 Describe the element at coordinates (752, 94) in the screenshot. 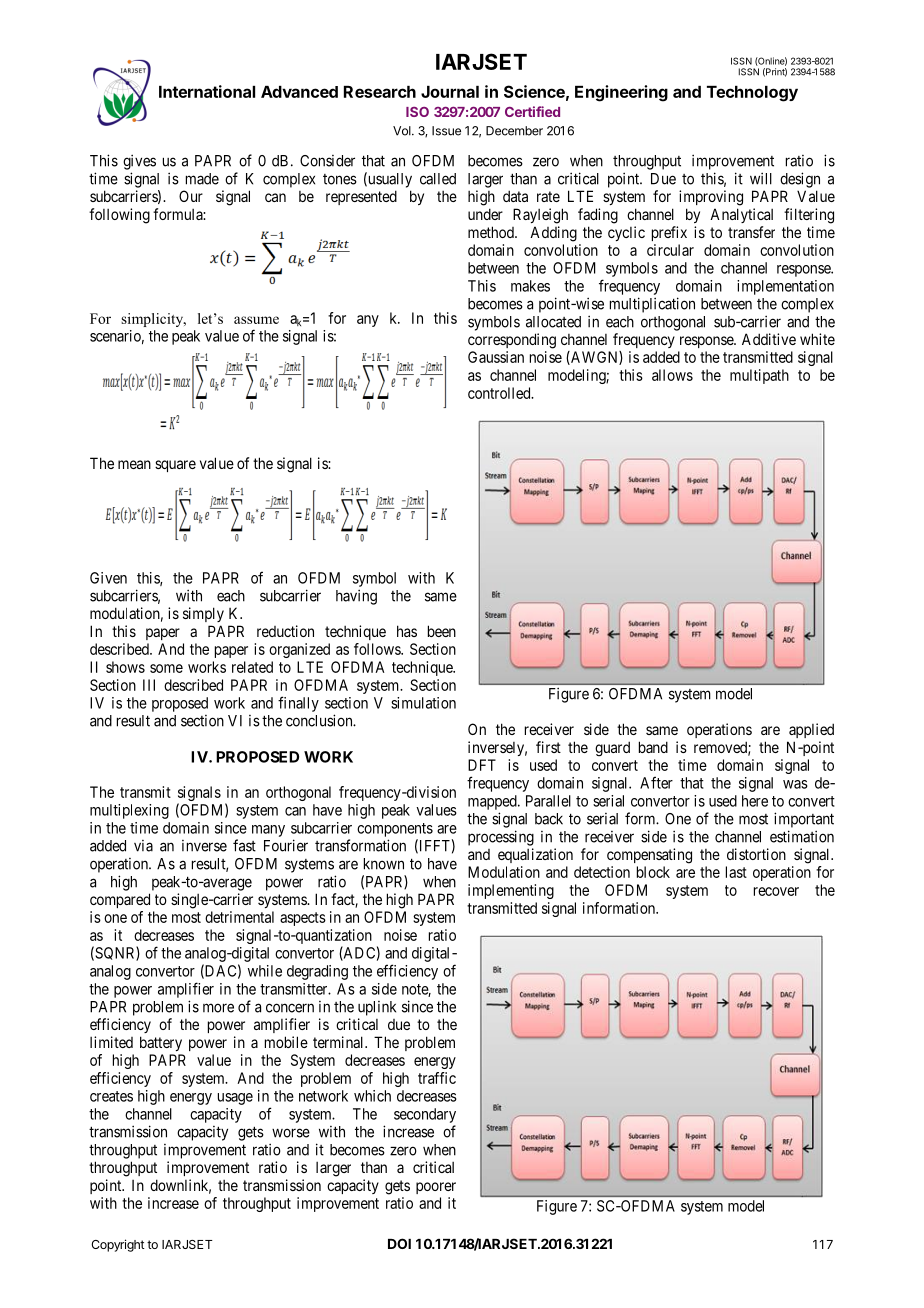

I see `Technology` at that location.
